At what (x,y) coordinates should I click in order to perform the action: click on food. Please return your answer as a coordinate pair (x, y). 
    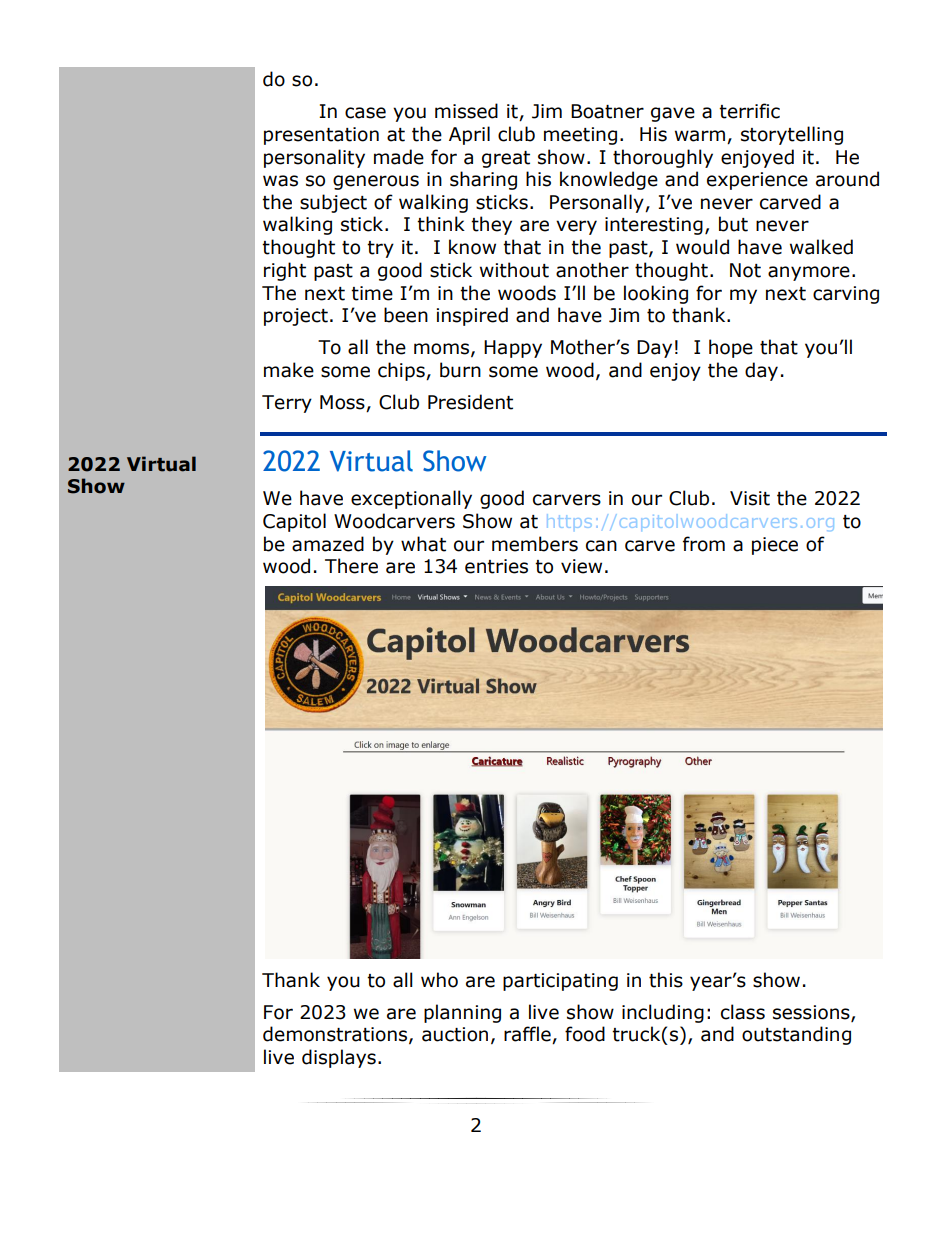
    Looking at the image, I should click on (585, 1034).
